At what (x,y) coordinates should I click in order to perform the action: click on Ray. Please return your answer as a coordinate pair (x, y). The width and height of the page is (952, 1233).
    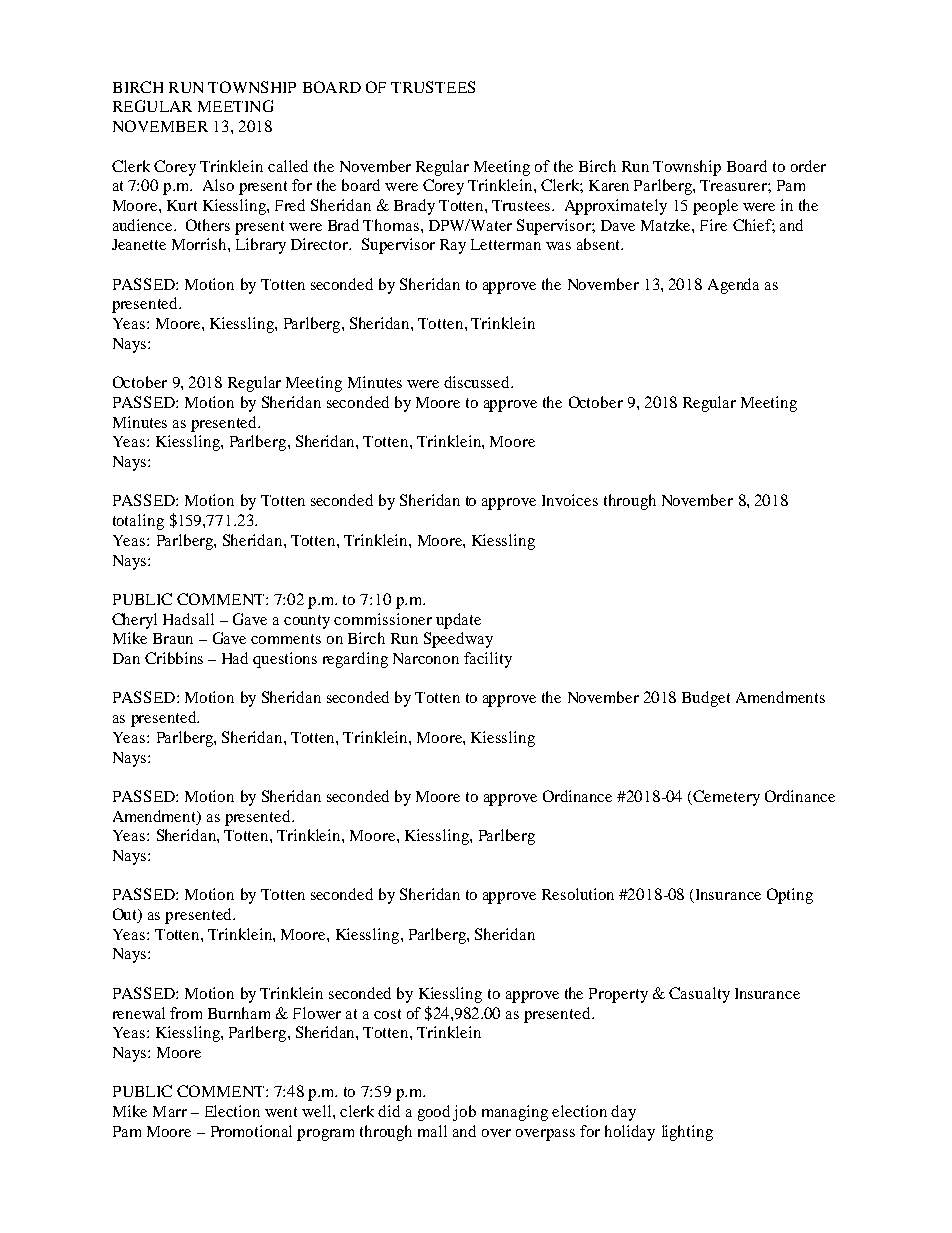
    Looking at the image, I should click on (453, 246).
